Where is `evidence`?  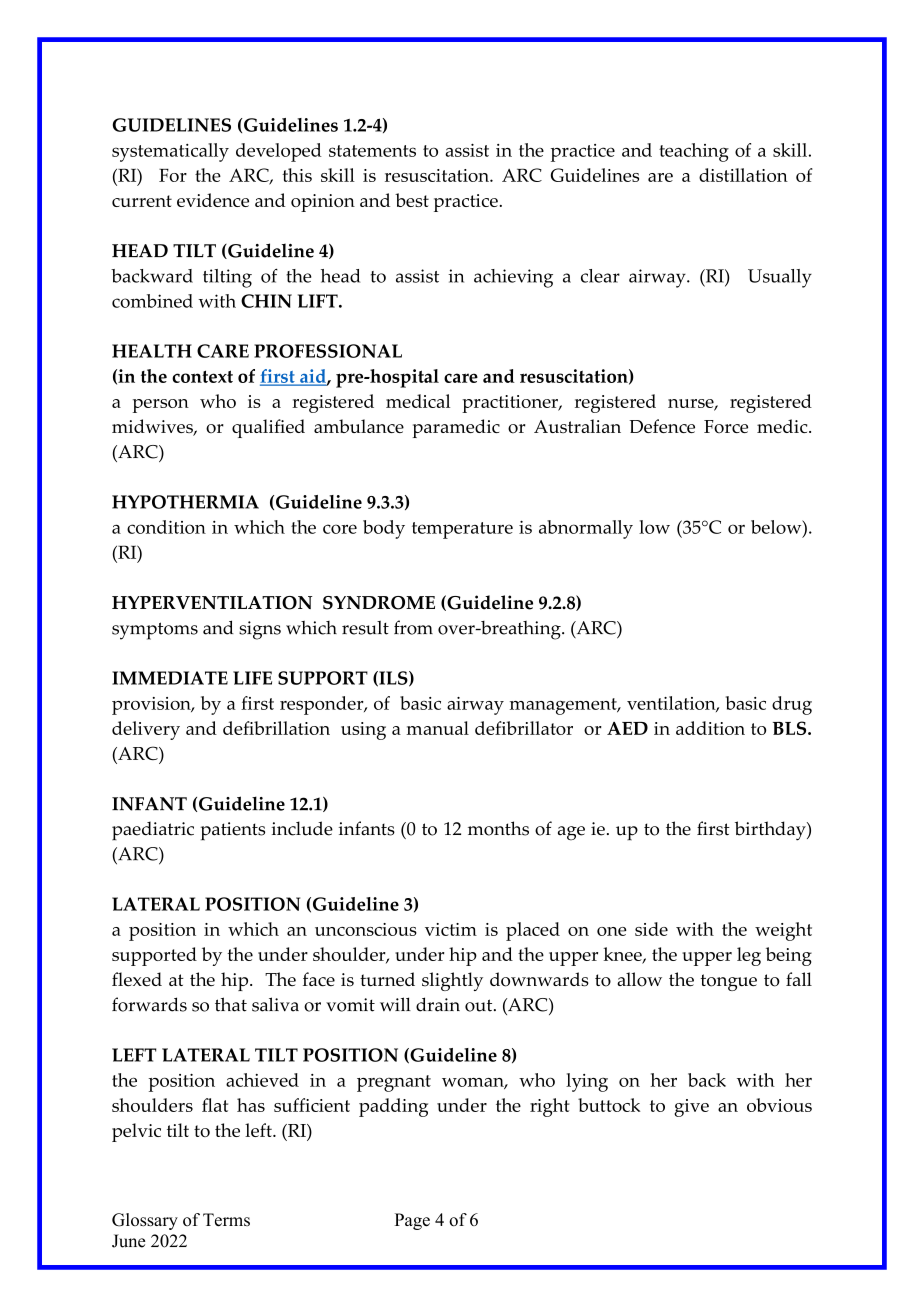
evidence is located at coordinates (213, 200).
